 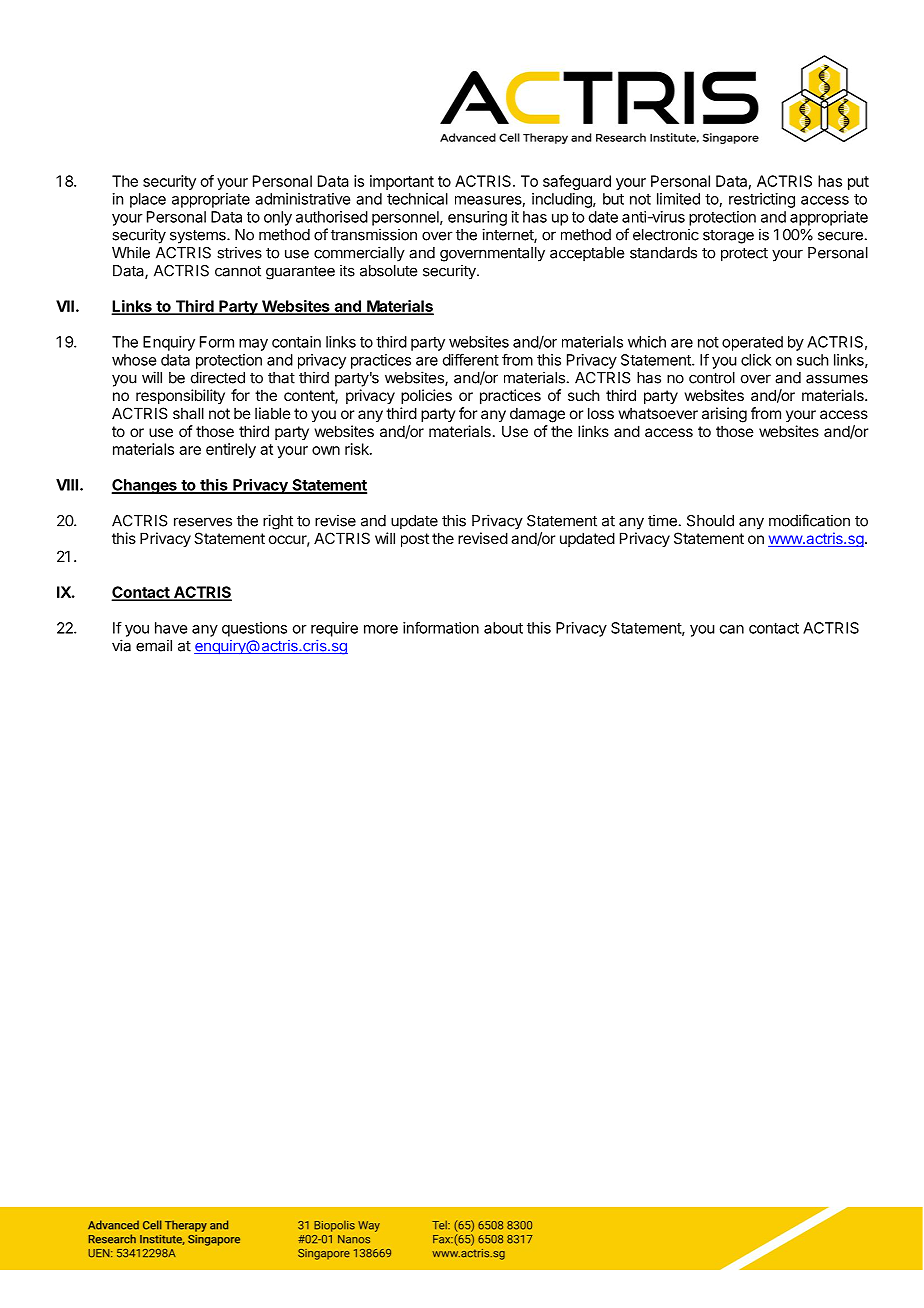 What do you see at coordinates (358, 449) in the page?
I see `risk` at bounding box center [358, 449].
